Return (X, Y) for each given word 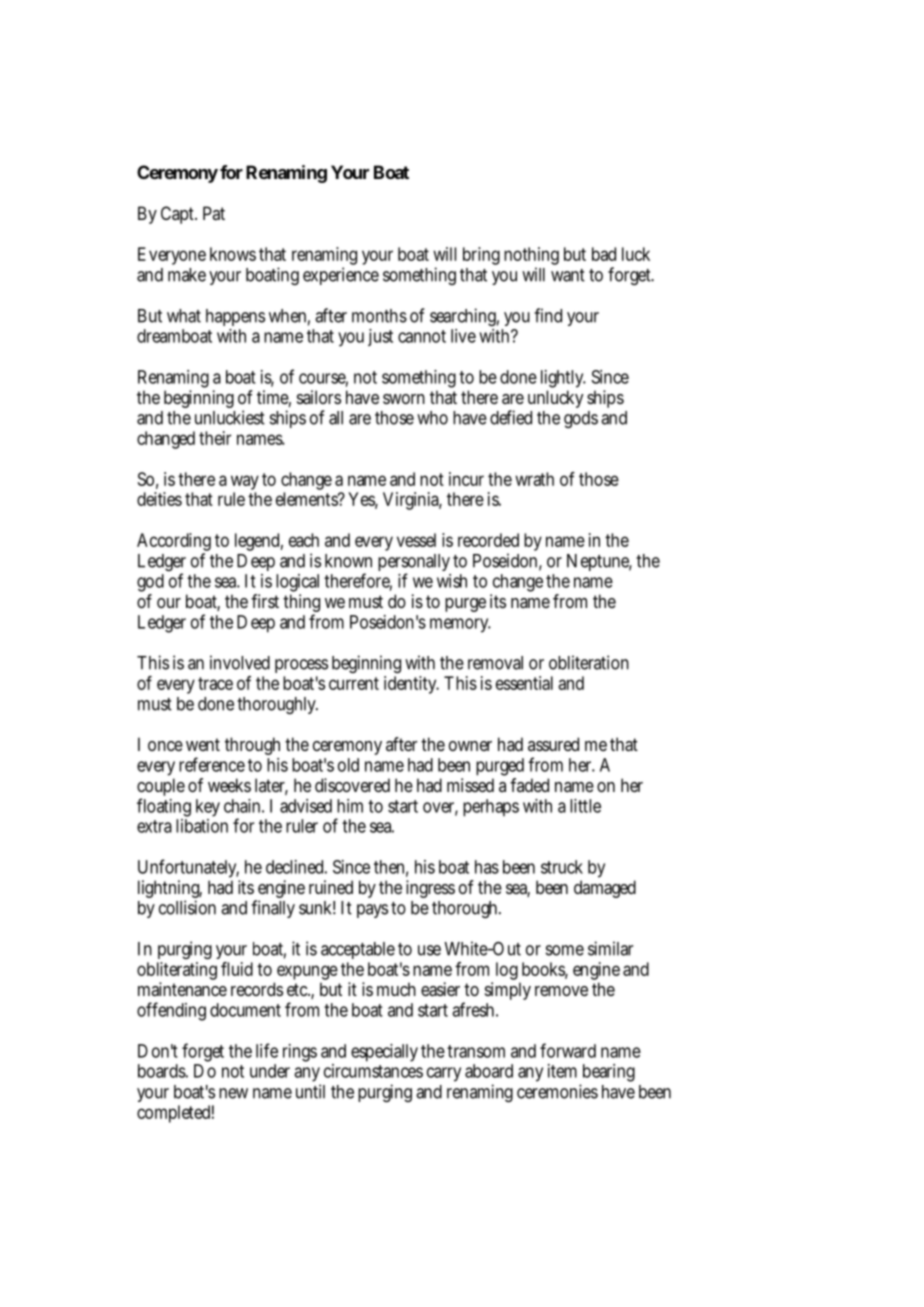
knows (233, 254)
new (233, 1093)
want (568, 275)
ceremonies (557, 1091)
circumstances (373, 1071)
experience (341, 276)
